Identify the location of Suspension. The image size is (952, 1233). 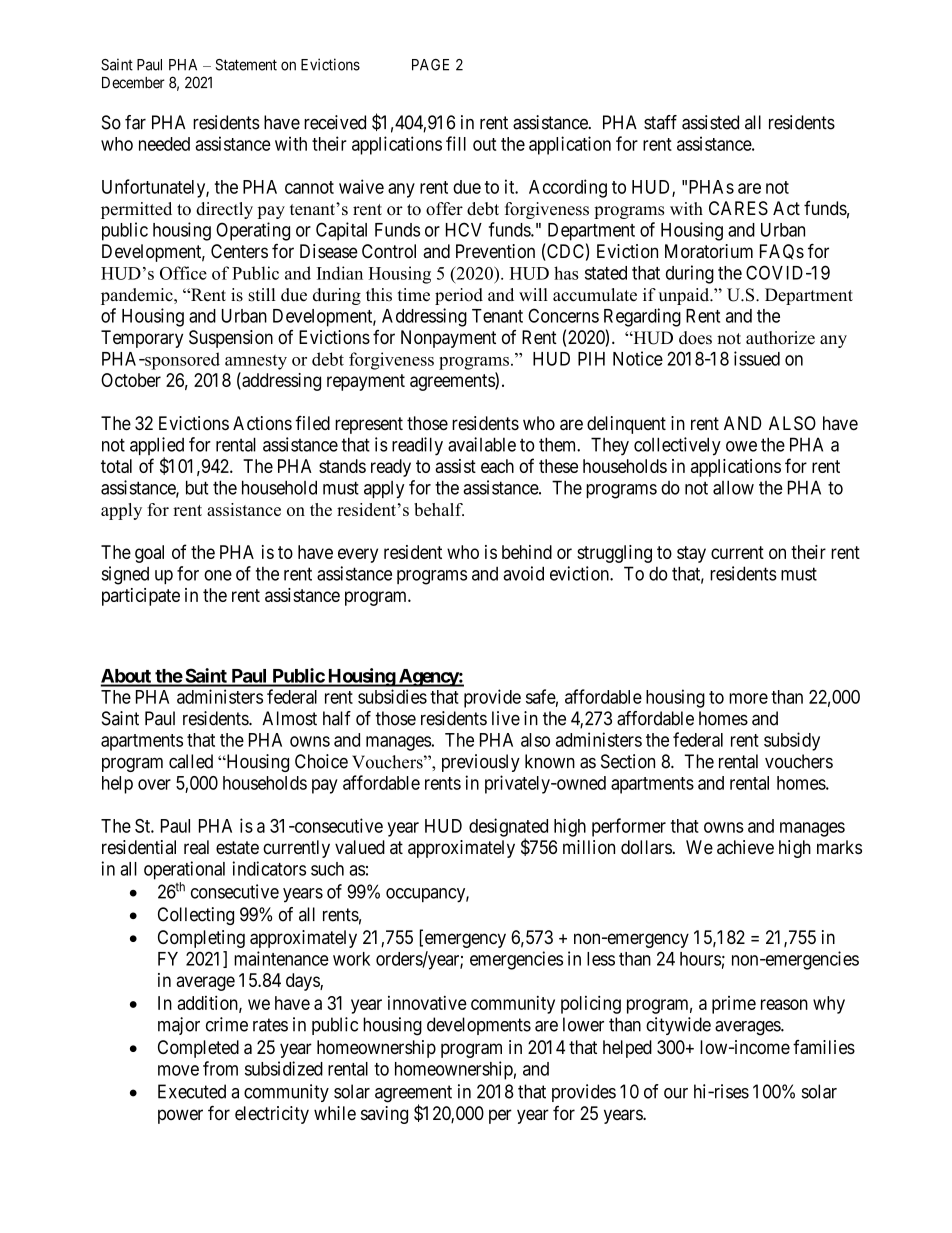
(231, 339).
